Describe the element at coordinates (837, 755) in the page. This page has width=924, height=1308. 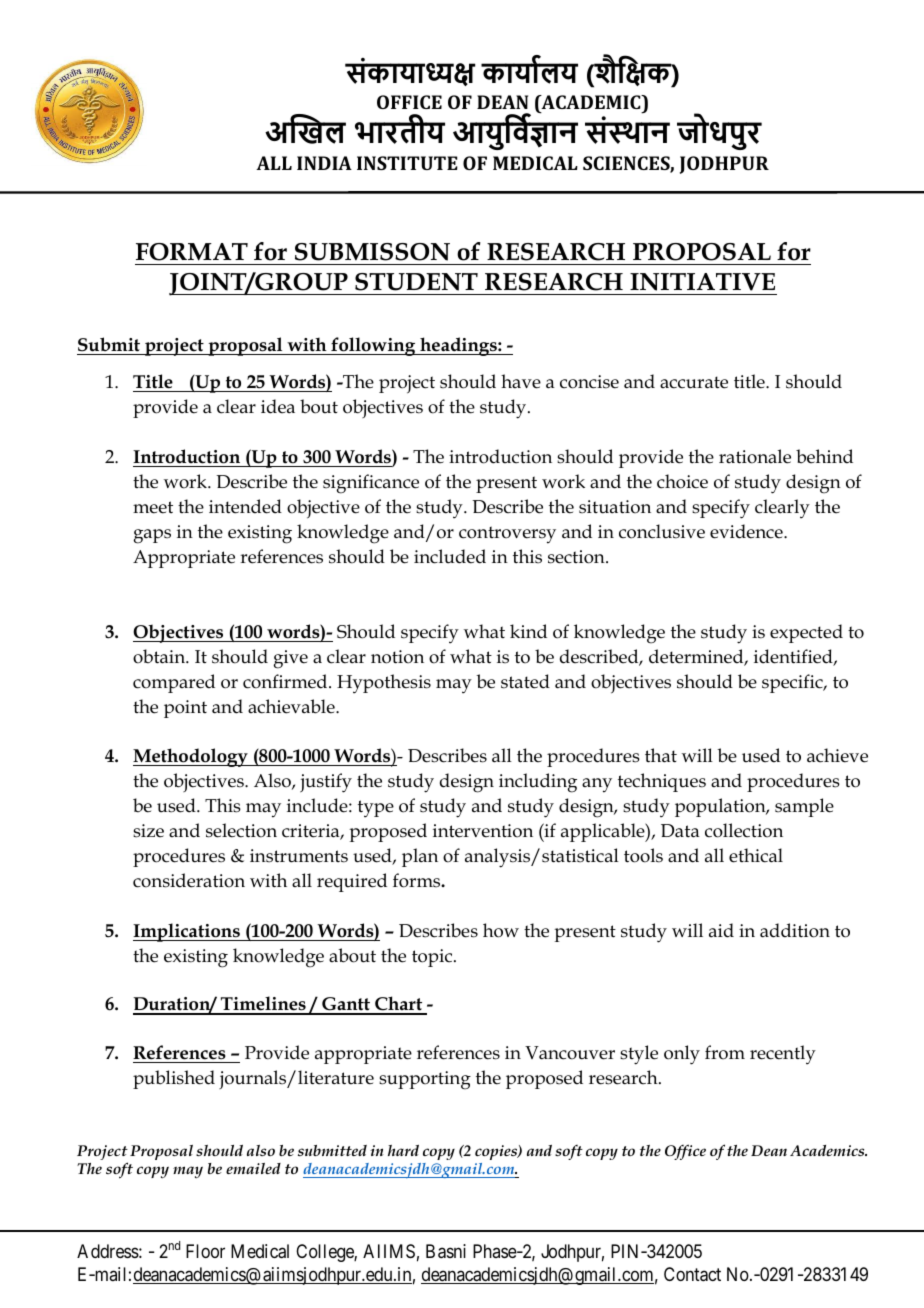
I see `achieve` at that location.
